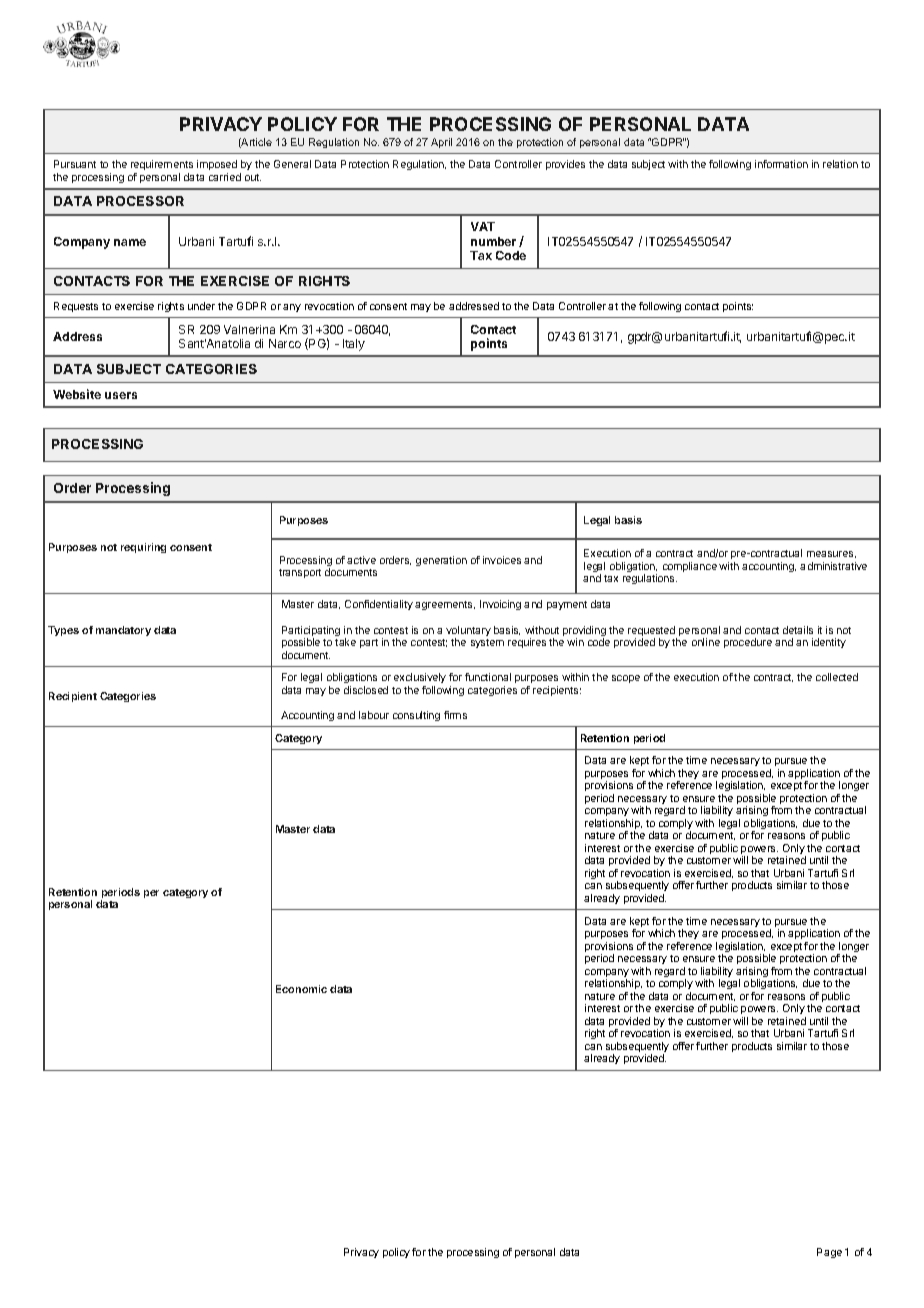  I want to click on Page, so click(829, 1253).
